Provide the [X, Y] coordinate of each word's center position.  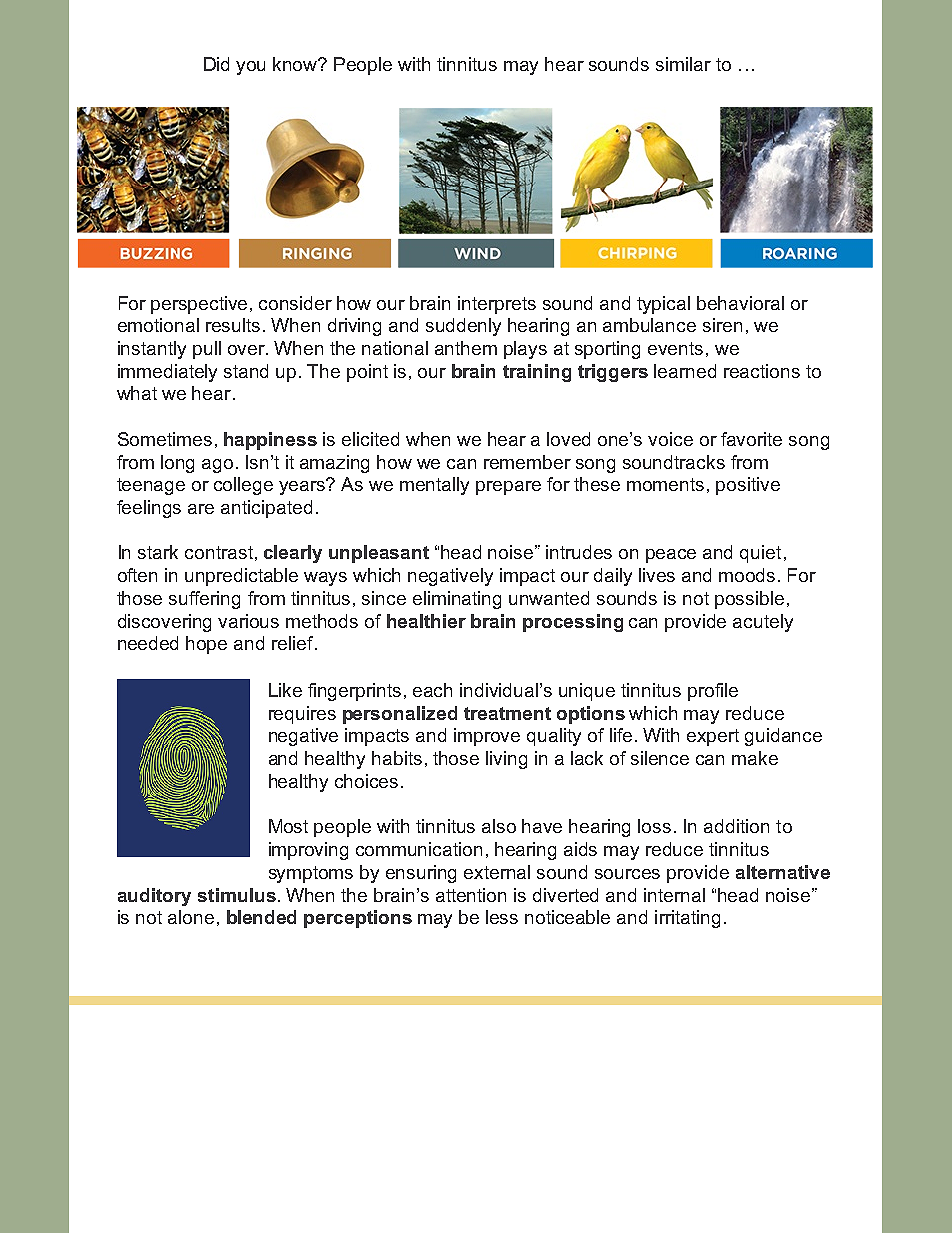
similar [683, 64]
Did [216, 64]
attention [471, 895]
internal [674, 895]
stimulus [237, 895]
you [250, 68]
